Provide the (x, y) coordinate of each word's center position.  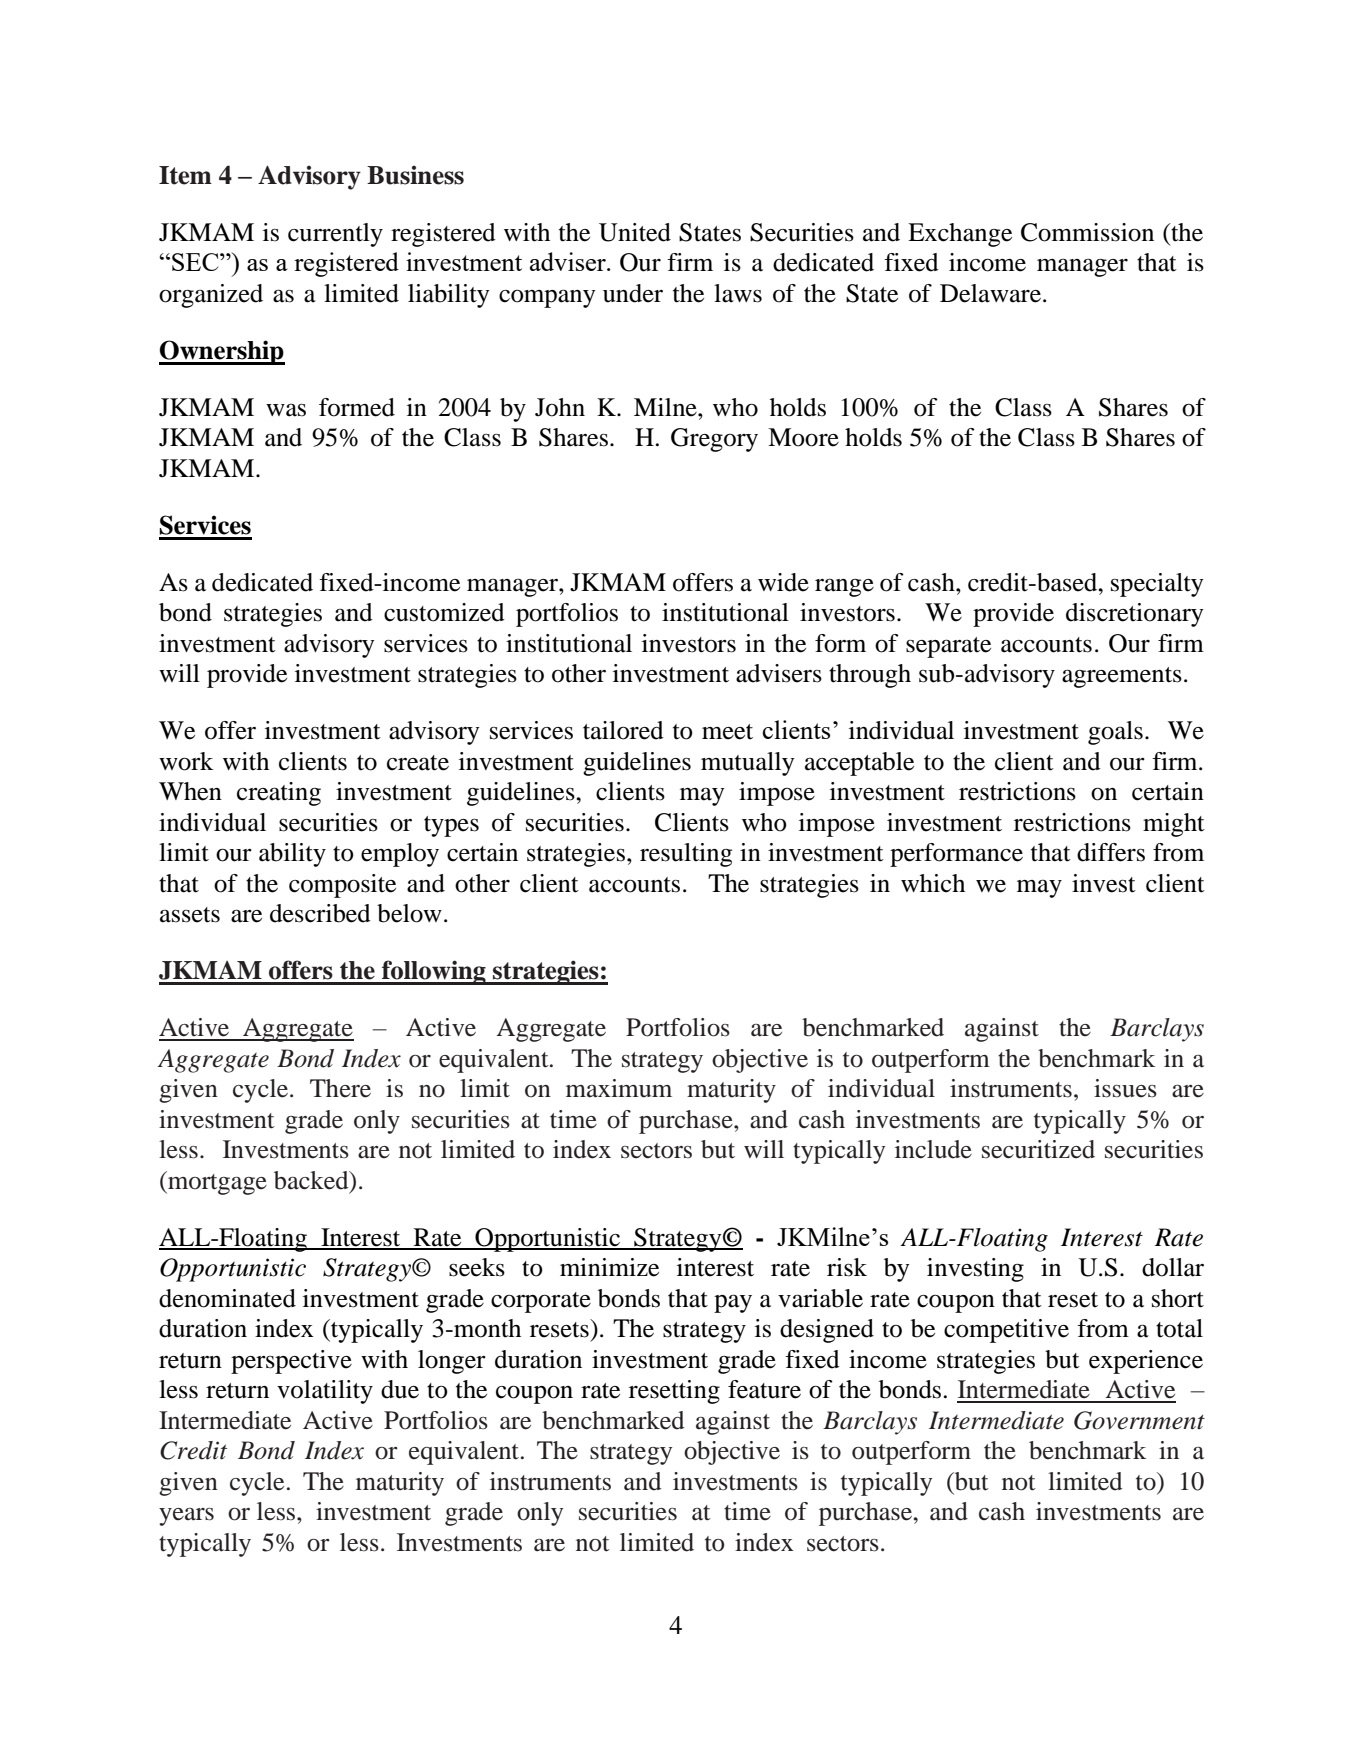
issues (1125, 1088)
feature (764, 1389)
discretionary (1134, 615)
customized (444, 612)
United (635, 232)
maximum (619, 1088)
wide (783, 582)
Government (1139, 1420)
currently (335, 235)
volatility (325, 1392)
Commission (1087, 232)
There (340, 1088)
